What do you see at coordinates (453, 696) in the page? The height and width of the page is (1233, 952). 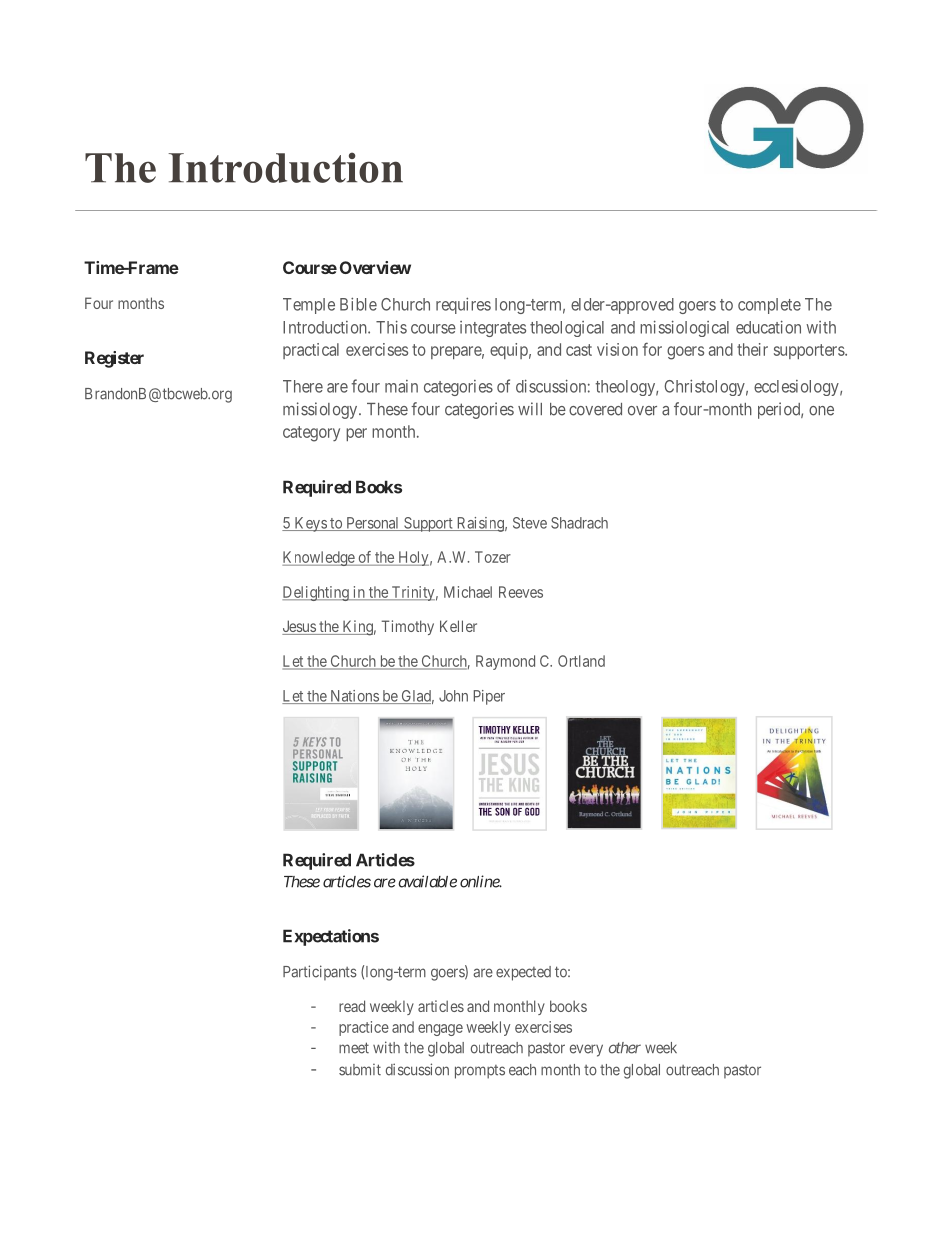 I see `John` at bounding box center [453, 696].
